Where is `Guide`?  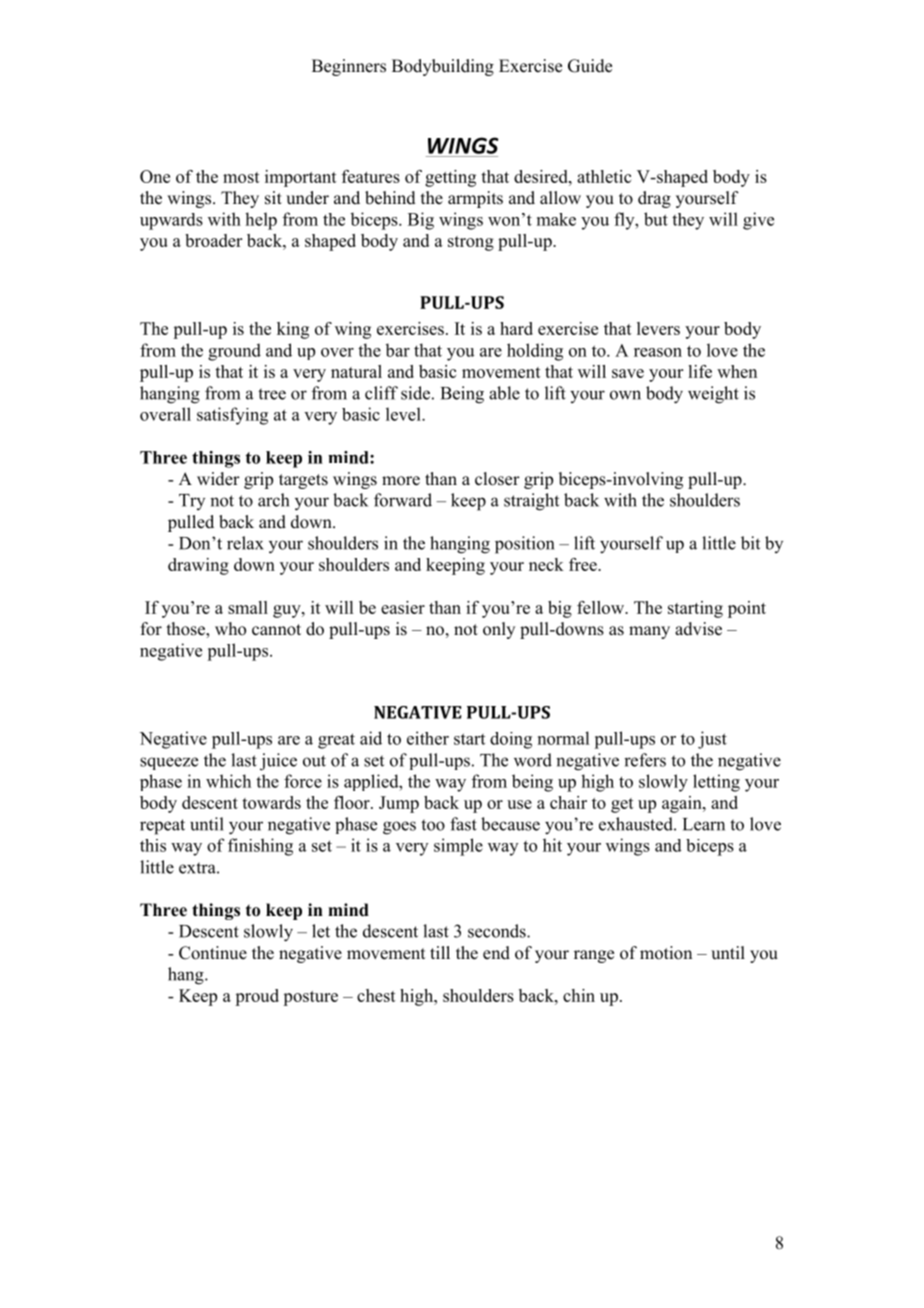 Guide is located at coordinates (590, 66).
